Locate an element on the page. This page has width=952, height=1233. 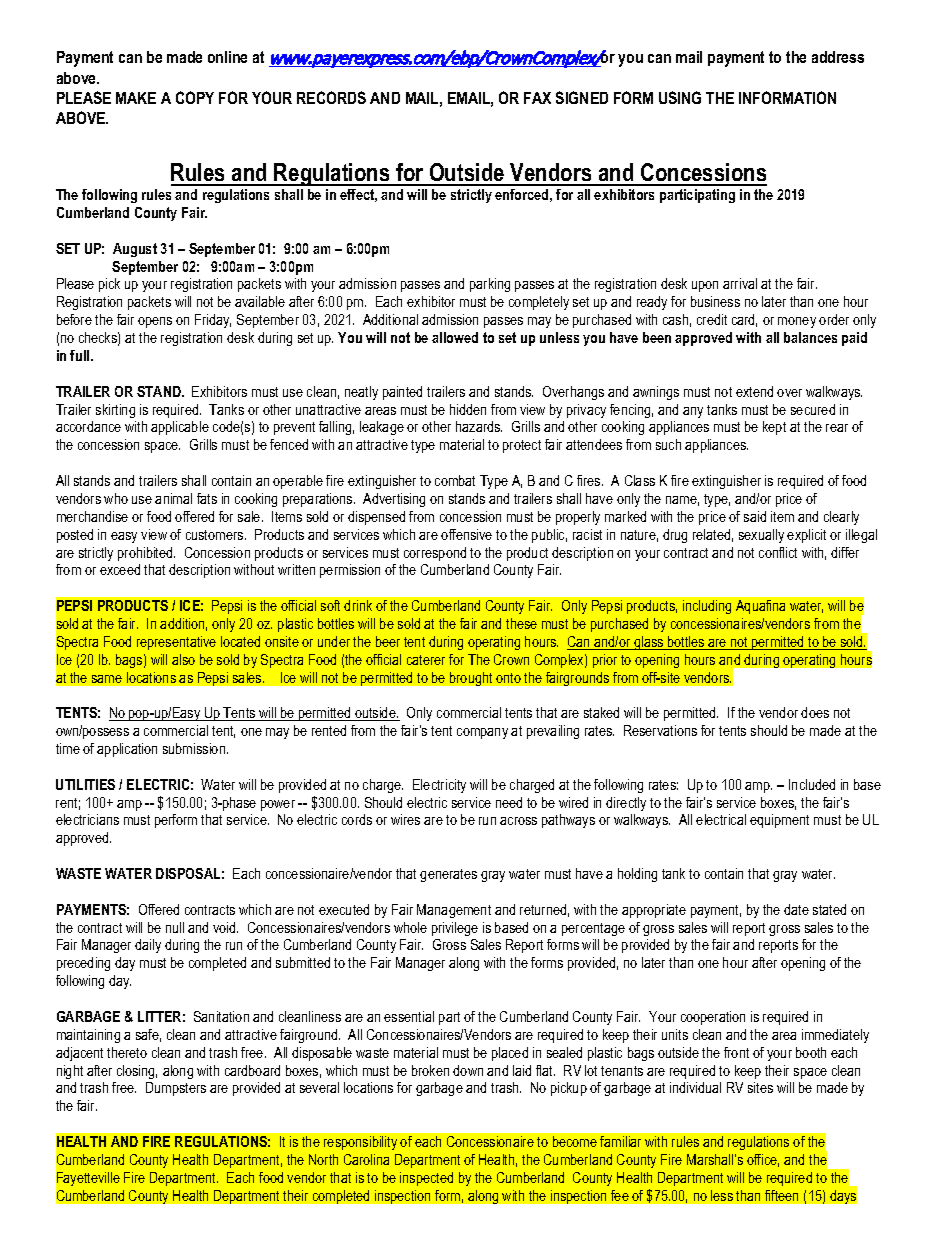
Dumpsters is located at coordinates (176, 1089).
